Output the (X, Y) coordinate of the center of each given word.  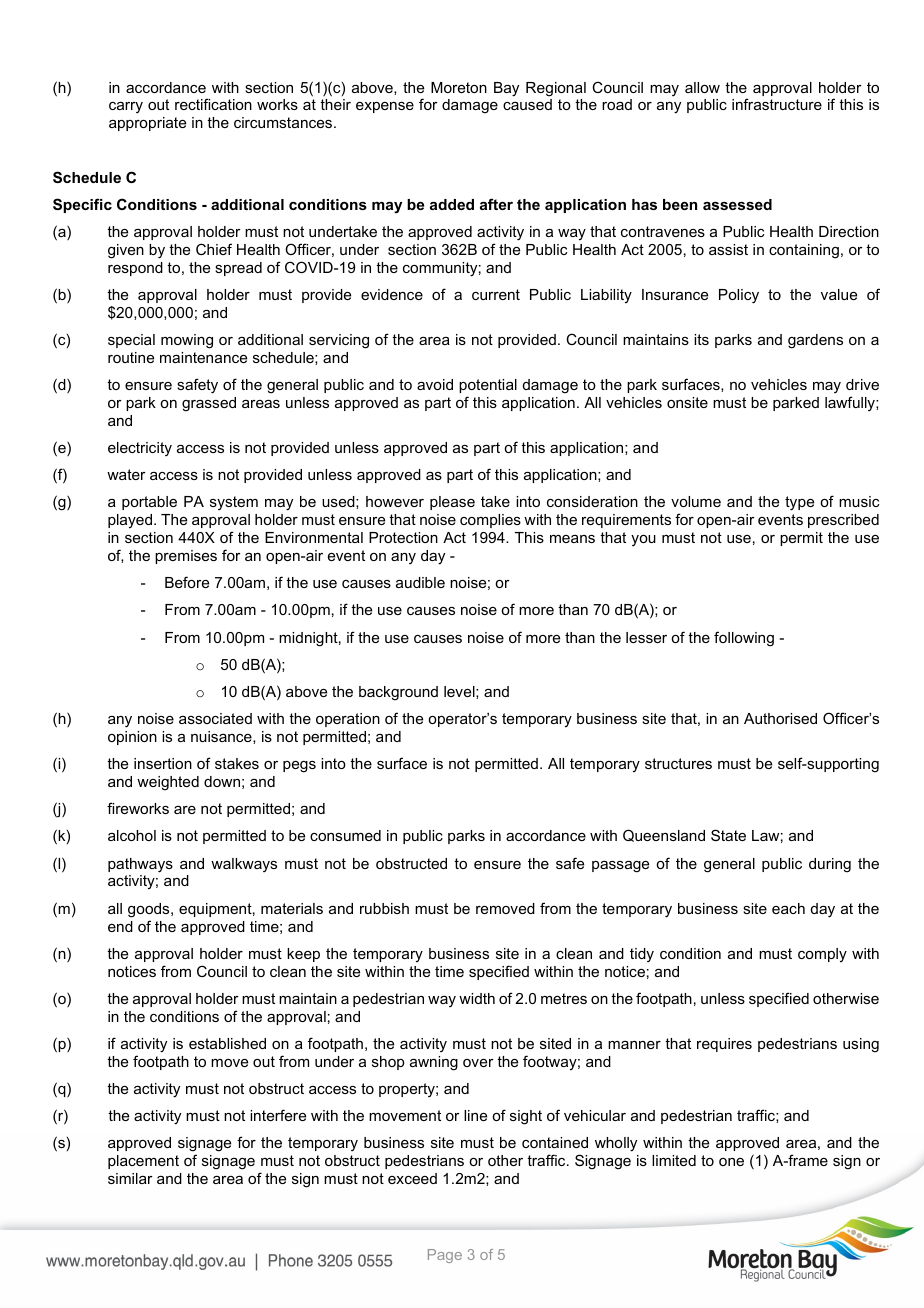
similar (130, 1178)
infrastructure (777, 104)
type (799, 503)
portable (149, 503)
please (452, 503)
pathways (140, 865)
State (728, 835)
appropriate (147, 124)
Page (445, 1256)
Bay (506, 89)
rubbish (384, 908)
